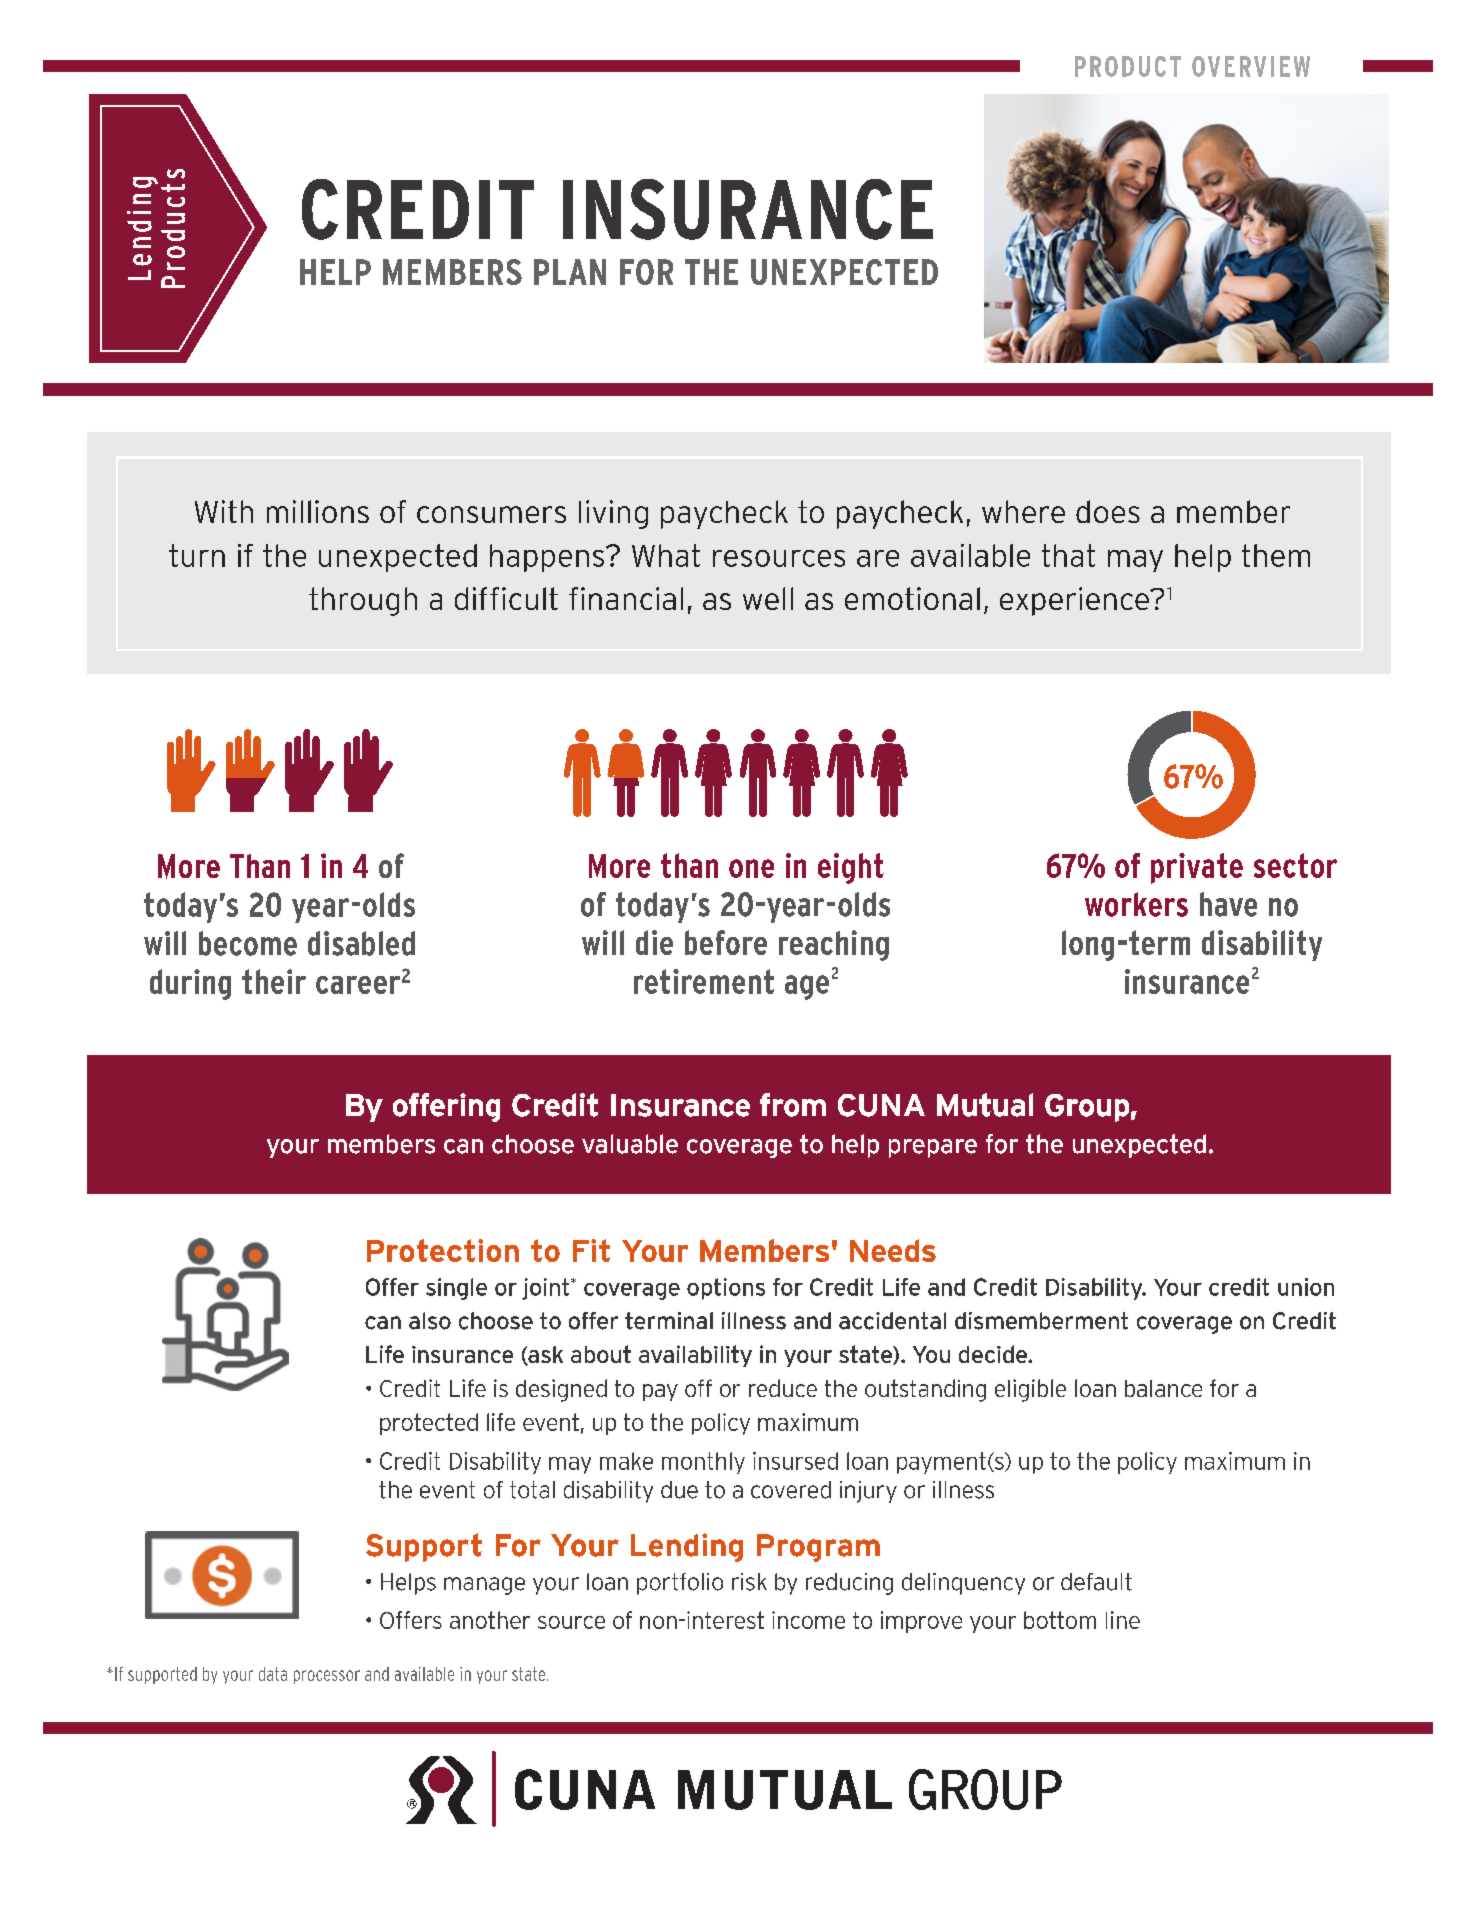 Image resolution: width=1478 pixels, height=1913 pixels. What do you see at coordinates (570, 272) in the image?
I see `PLAN` at bounding box center [570, 272].
